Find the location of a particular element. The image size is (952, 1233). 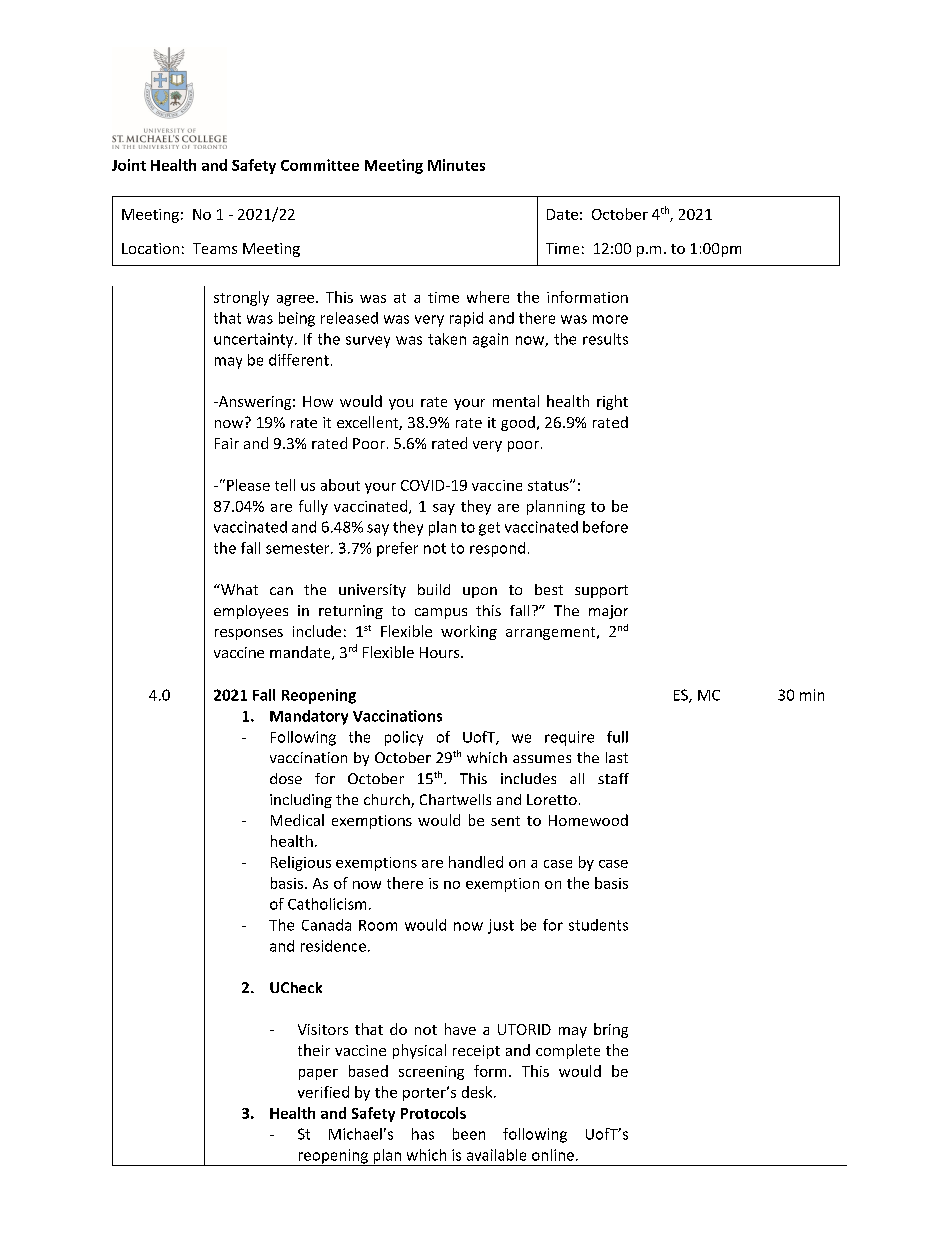

responses is located at coordinates (249, 634).
